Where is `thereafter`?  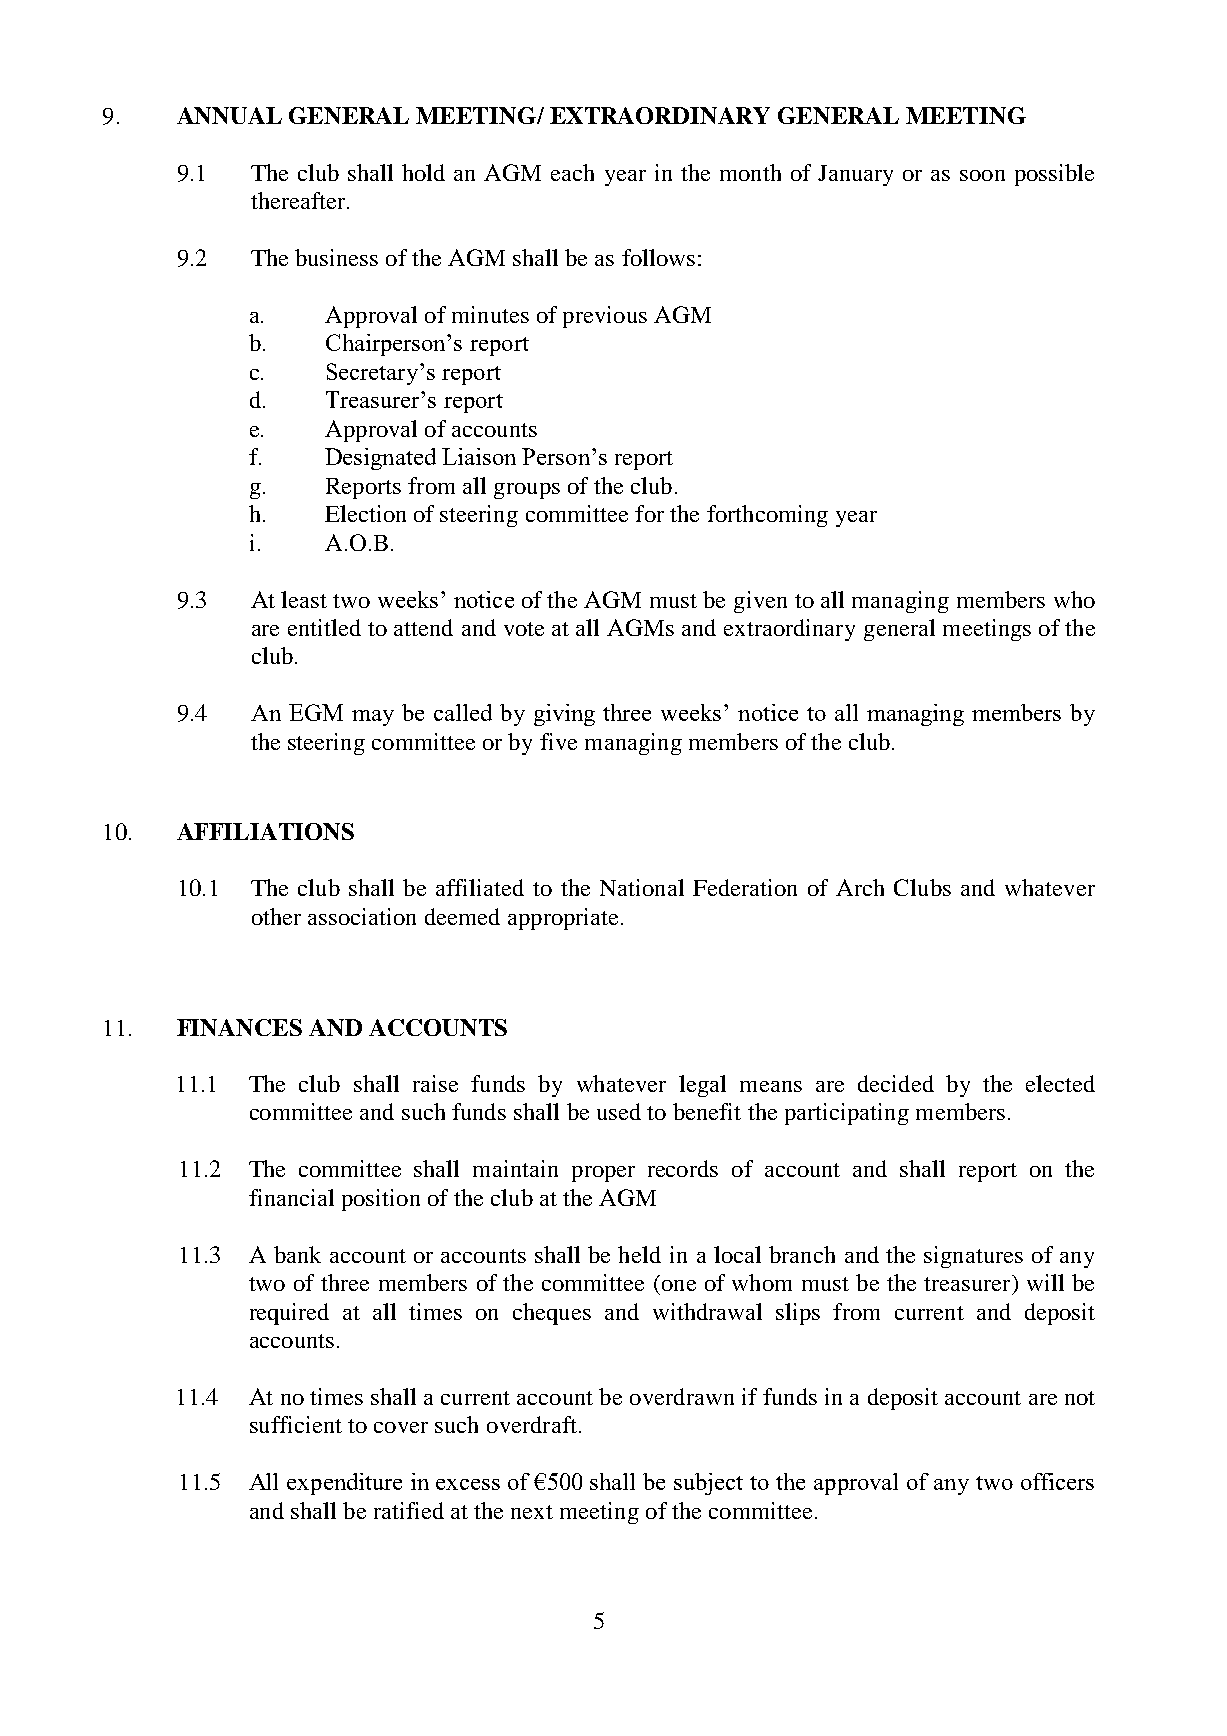
thereafter is located at coordinates (299, 200).
